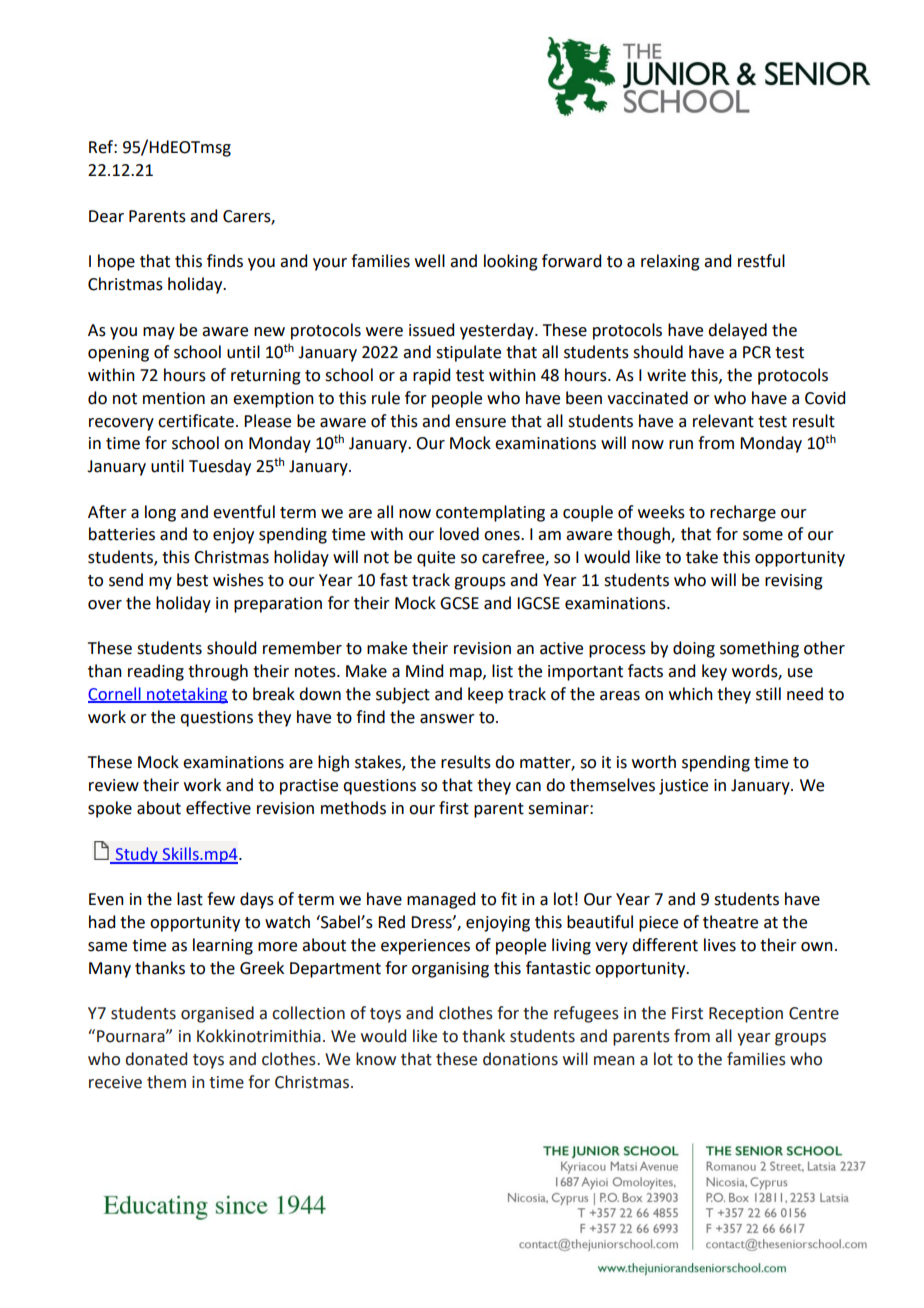  What do you see at coordinates (156, 1059) in the document?
I see `donated` at bounding box center [156, 1059].
